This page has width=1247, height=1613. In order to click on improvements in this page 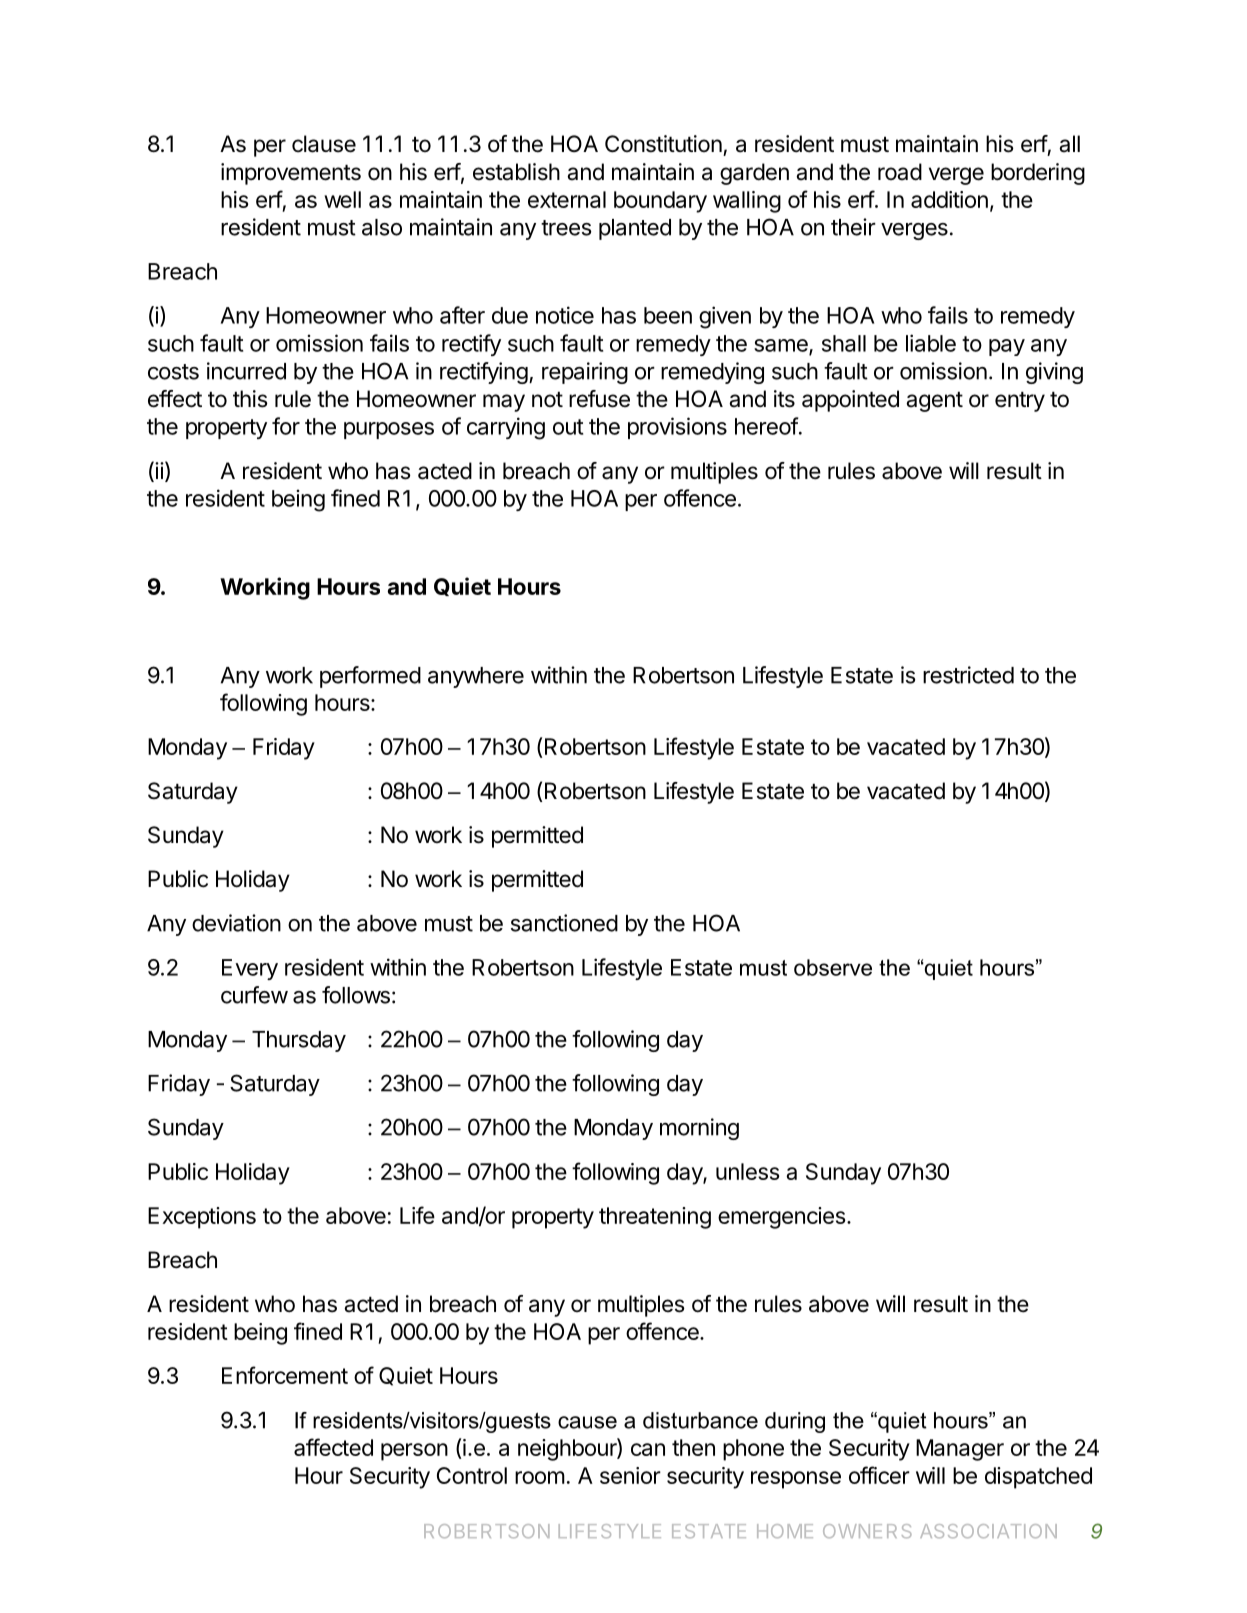, I will do `click(291, 174)`.
